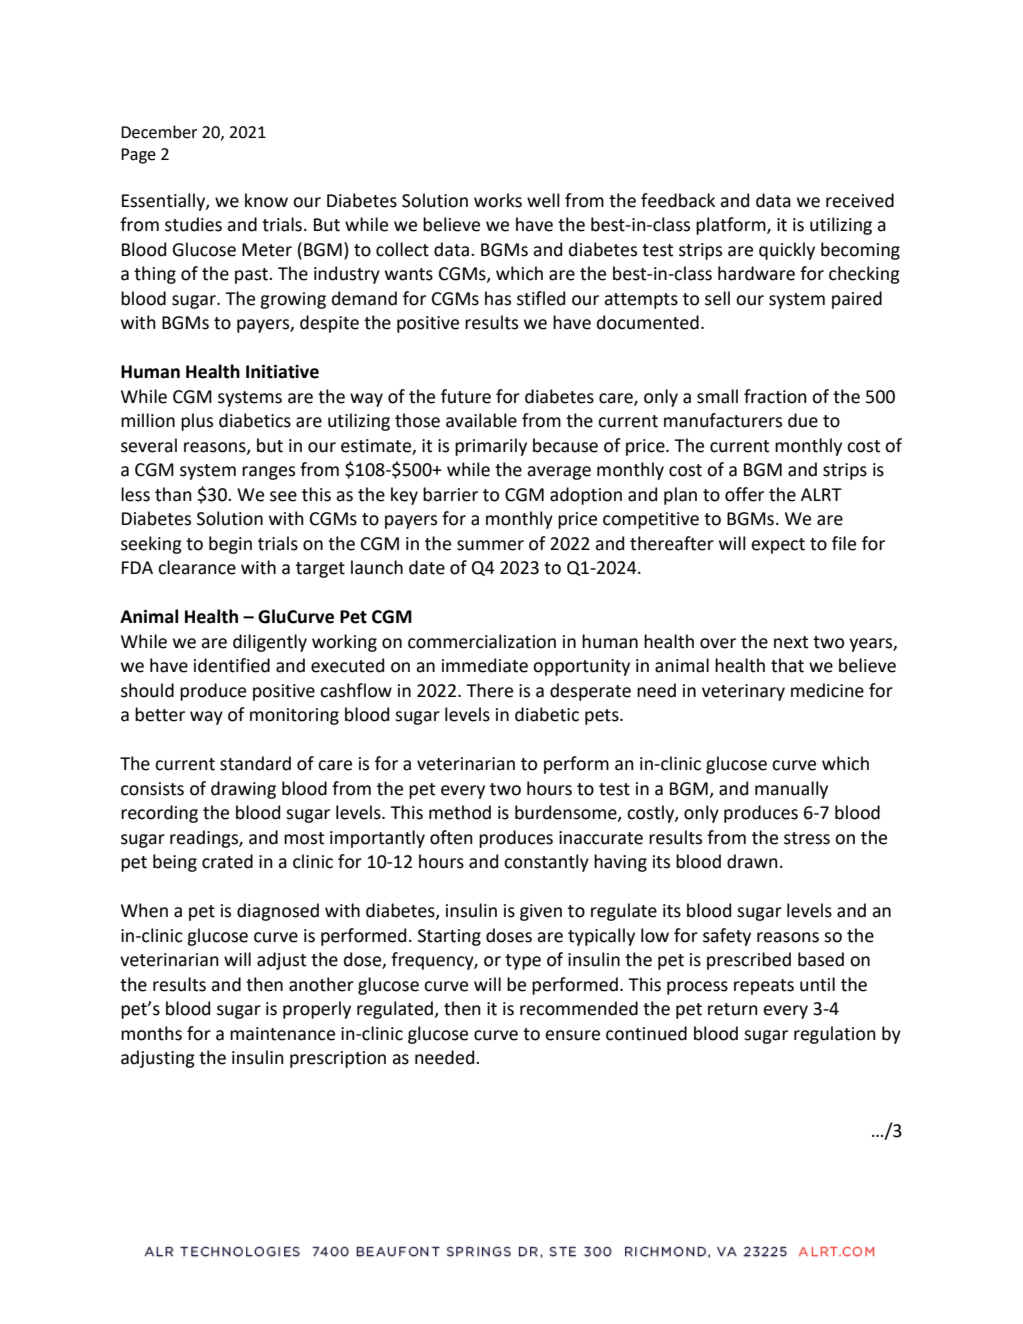 This screenshot has width=1023, height=1324. What do you see at coordinates (482, 641) in the screenshot?
I see `commercialization` at bounding box center [482, 641].
